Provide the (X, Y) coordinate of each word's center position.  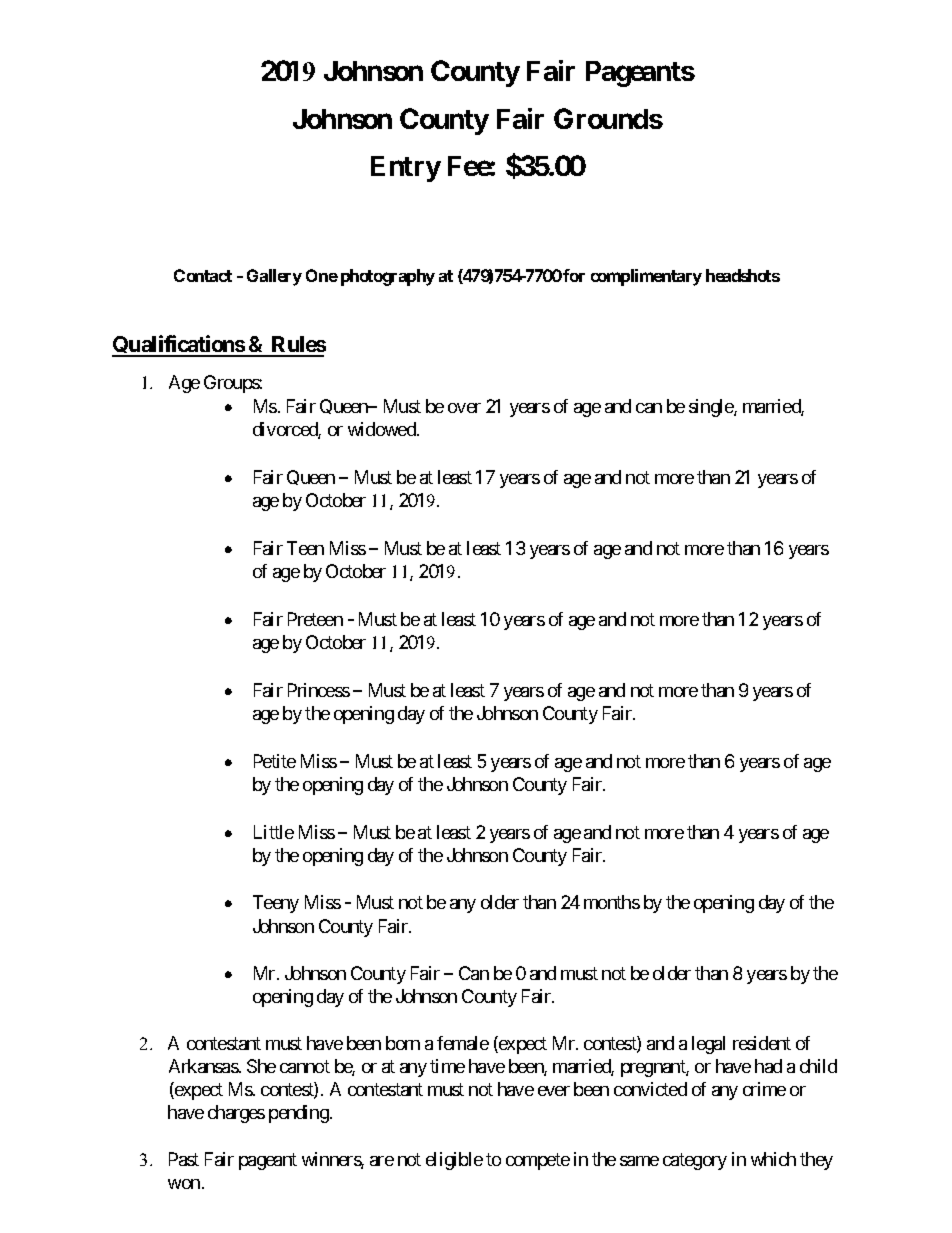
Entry (406, 169)
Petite (275, 761)
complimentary (646, 277)
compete (538, 1161)
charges (236, 1114)
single (712, 408)
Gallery (274, 277)
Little (274, 832)
